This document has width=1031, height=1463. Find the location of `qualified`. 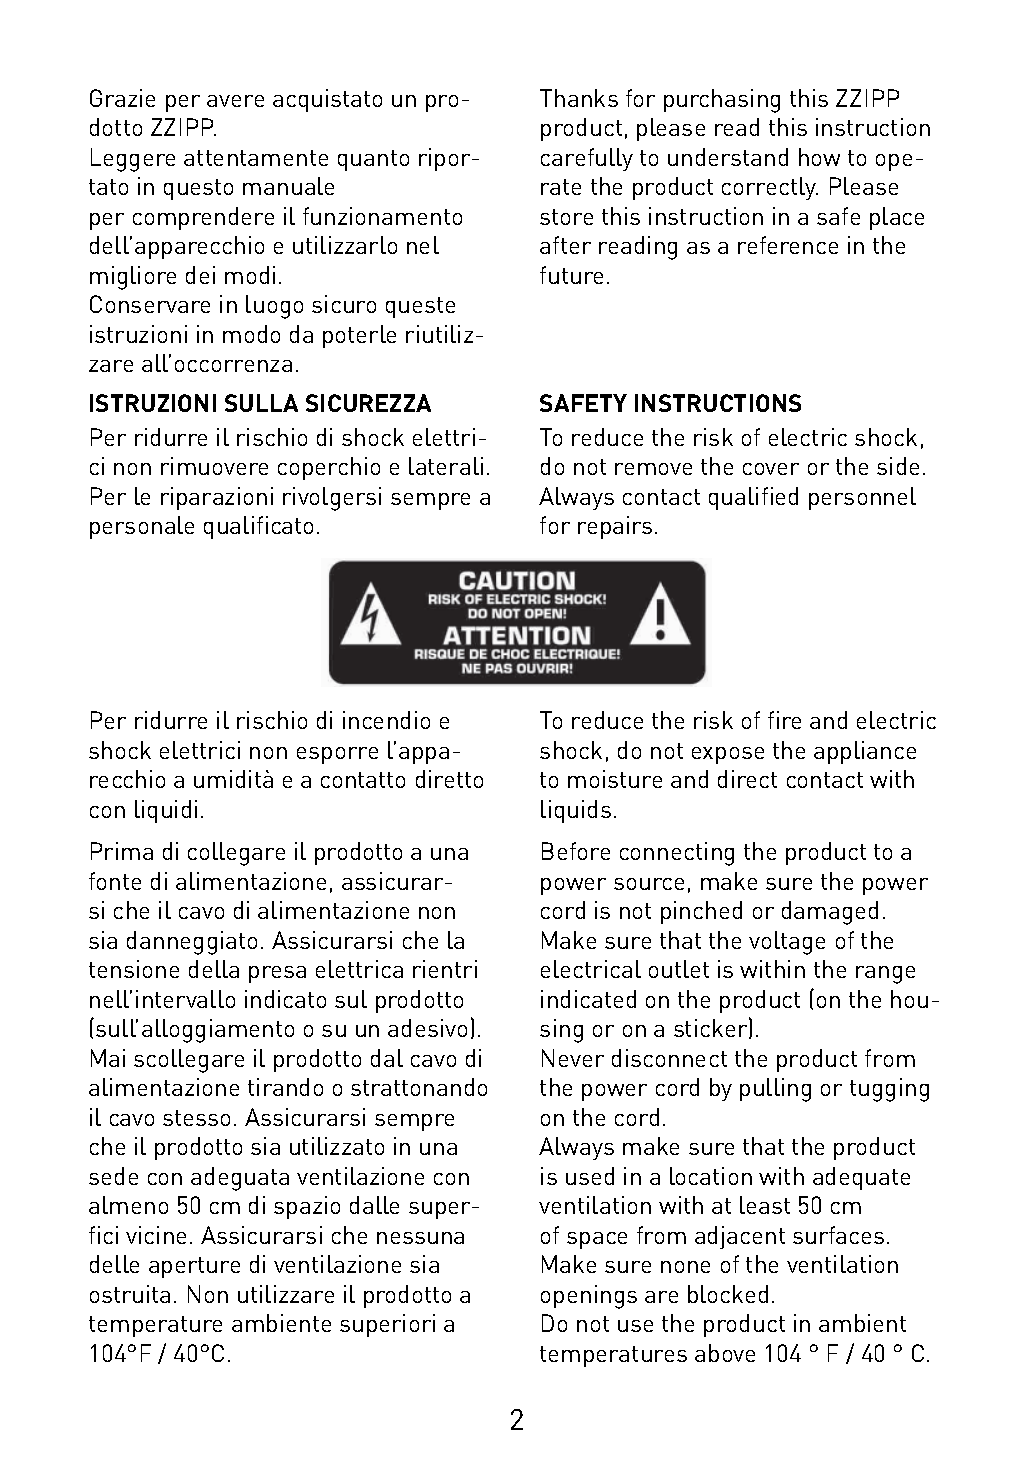

qualified is located at coordinates (753, 498).
